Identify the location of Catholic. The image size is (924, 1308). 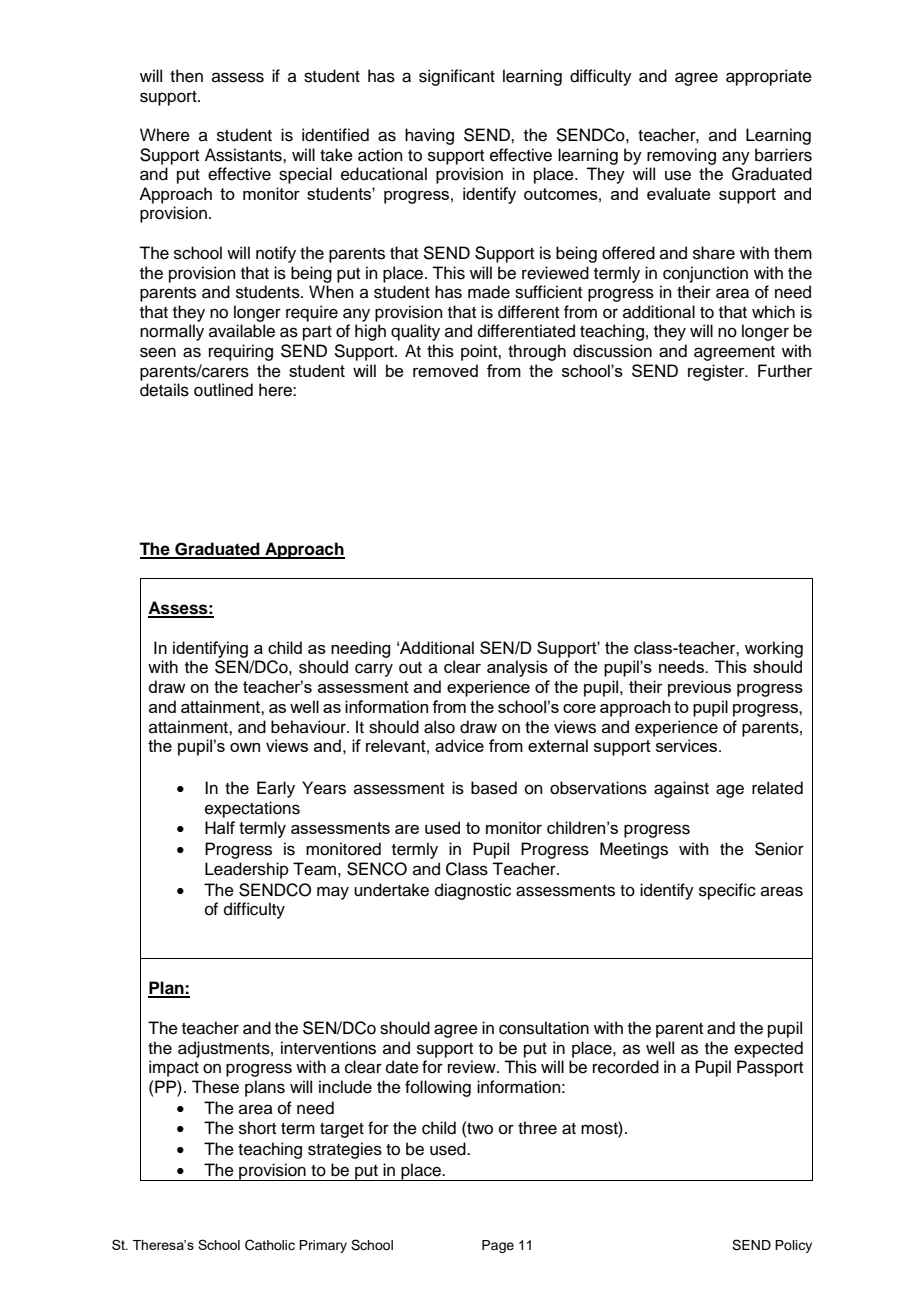
(270, 1245).
